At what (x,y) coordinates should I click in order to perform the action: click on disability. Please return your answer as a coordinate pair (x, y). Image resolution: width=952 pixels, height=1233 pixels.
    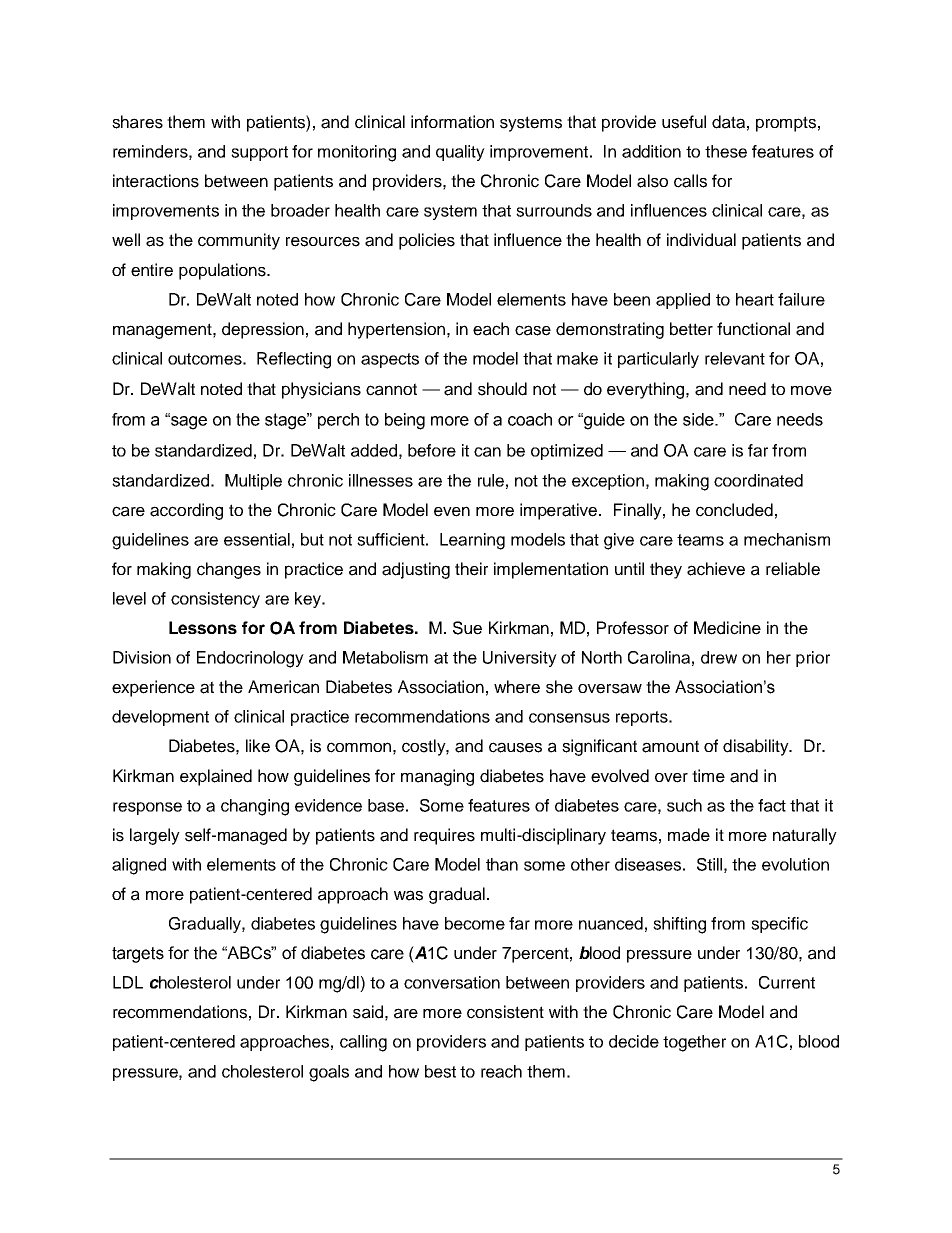
    Looking at the image, I should click on (757, 747).
